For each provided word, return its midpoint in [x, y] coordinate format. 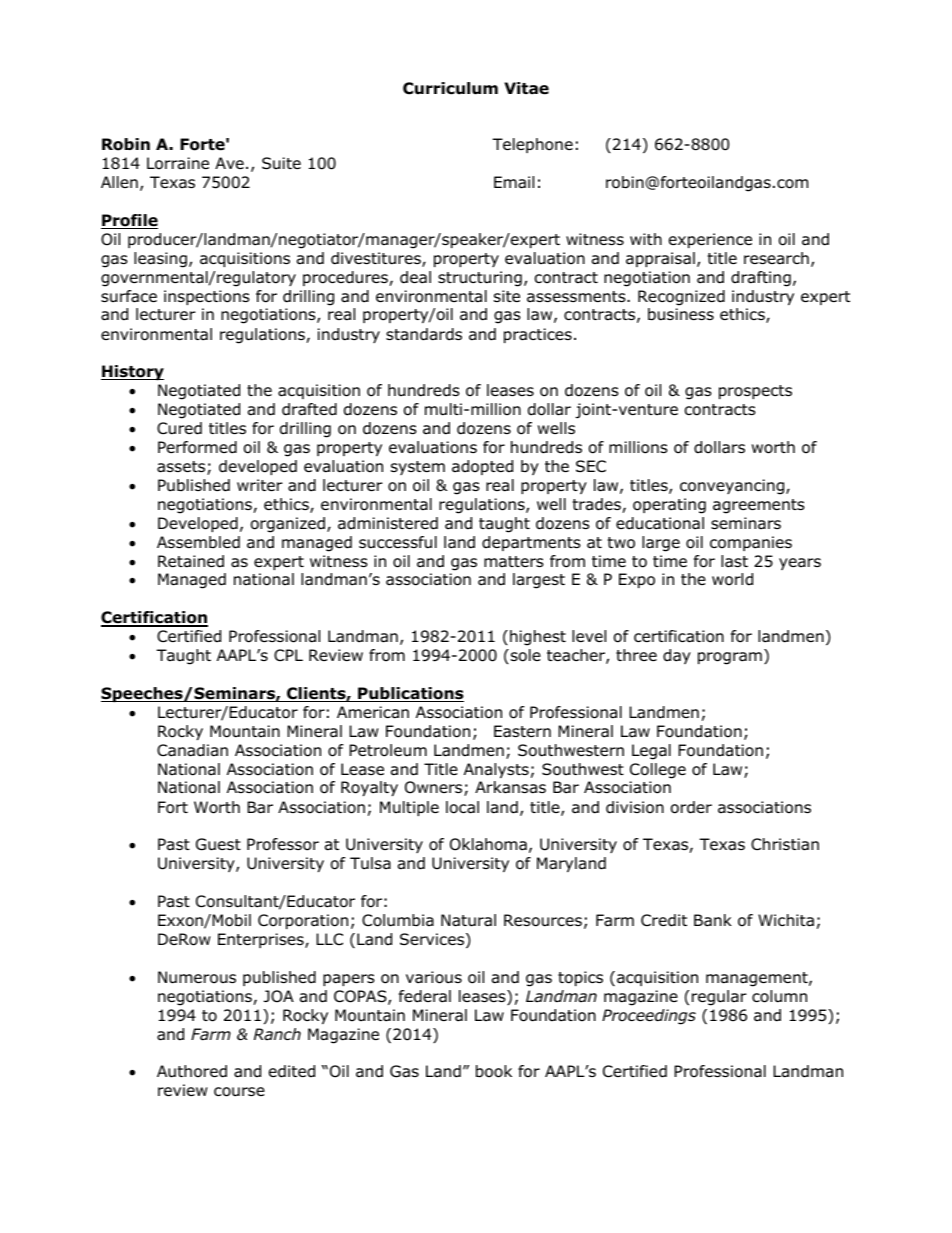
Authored [192, 1071]
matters [514, 561]
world [732, 579]
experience [710, 240]
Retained [191, 561]
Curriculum [450, 88]
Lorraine [178, 163]
